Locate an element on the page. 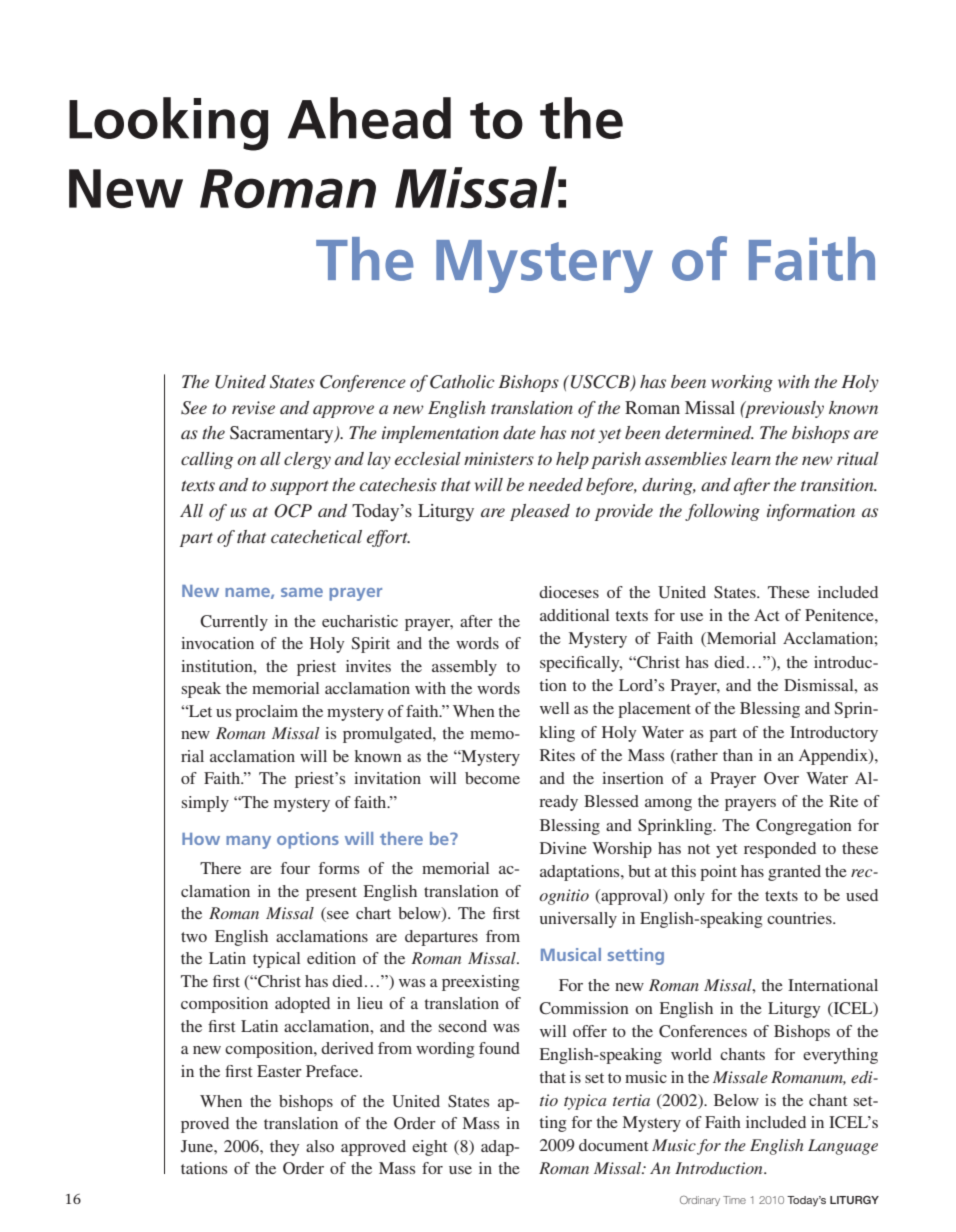 This image has height=1232, width=956. Looking is located at coordinates (168, 124).
